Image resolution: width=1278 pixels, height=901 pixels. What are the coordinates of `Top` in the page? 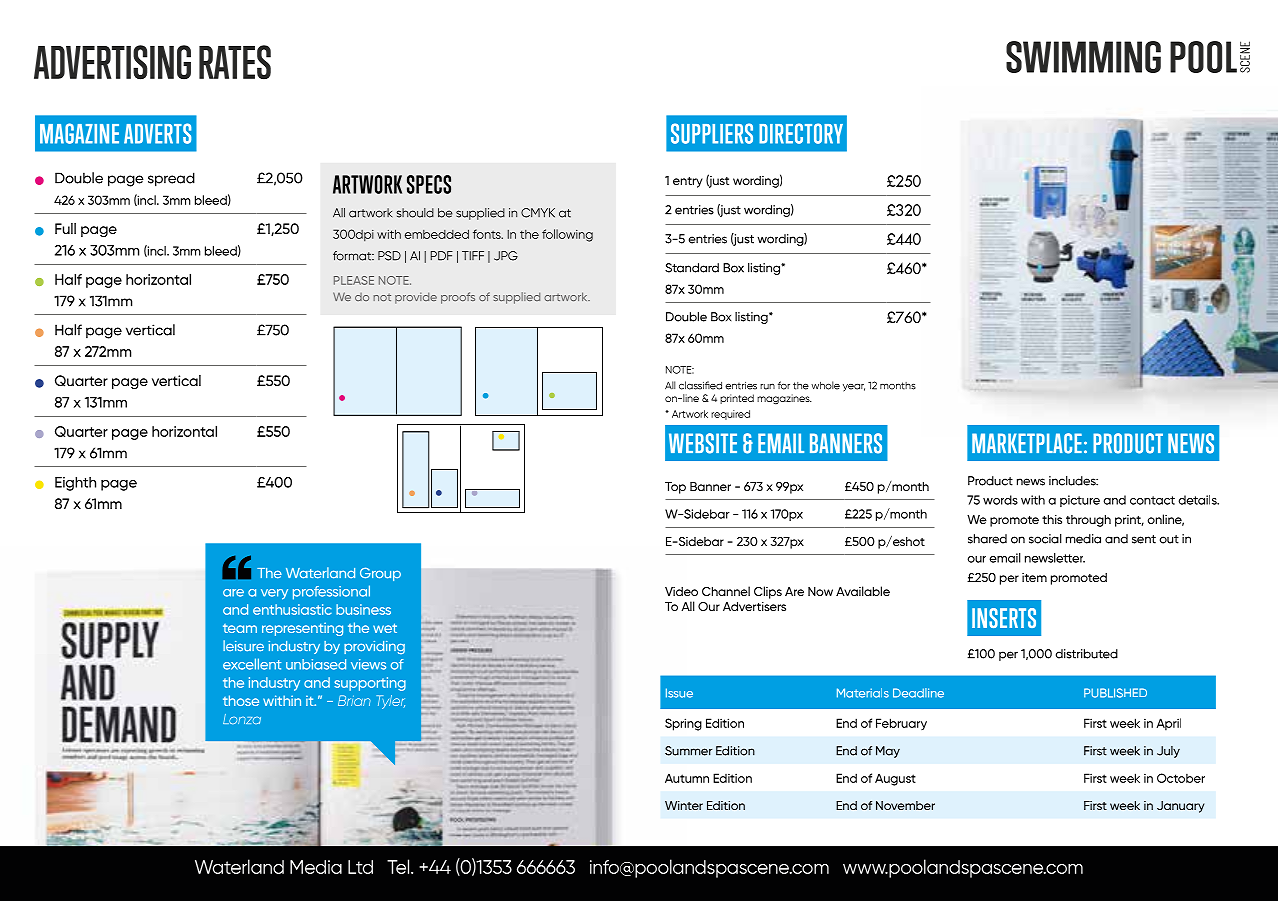 It's located at (675, 488).
